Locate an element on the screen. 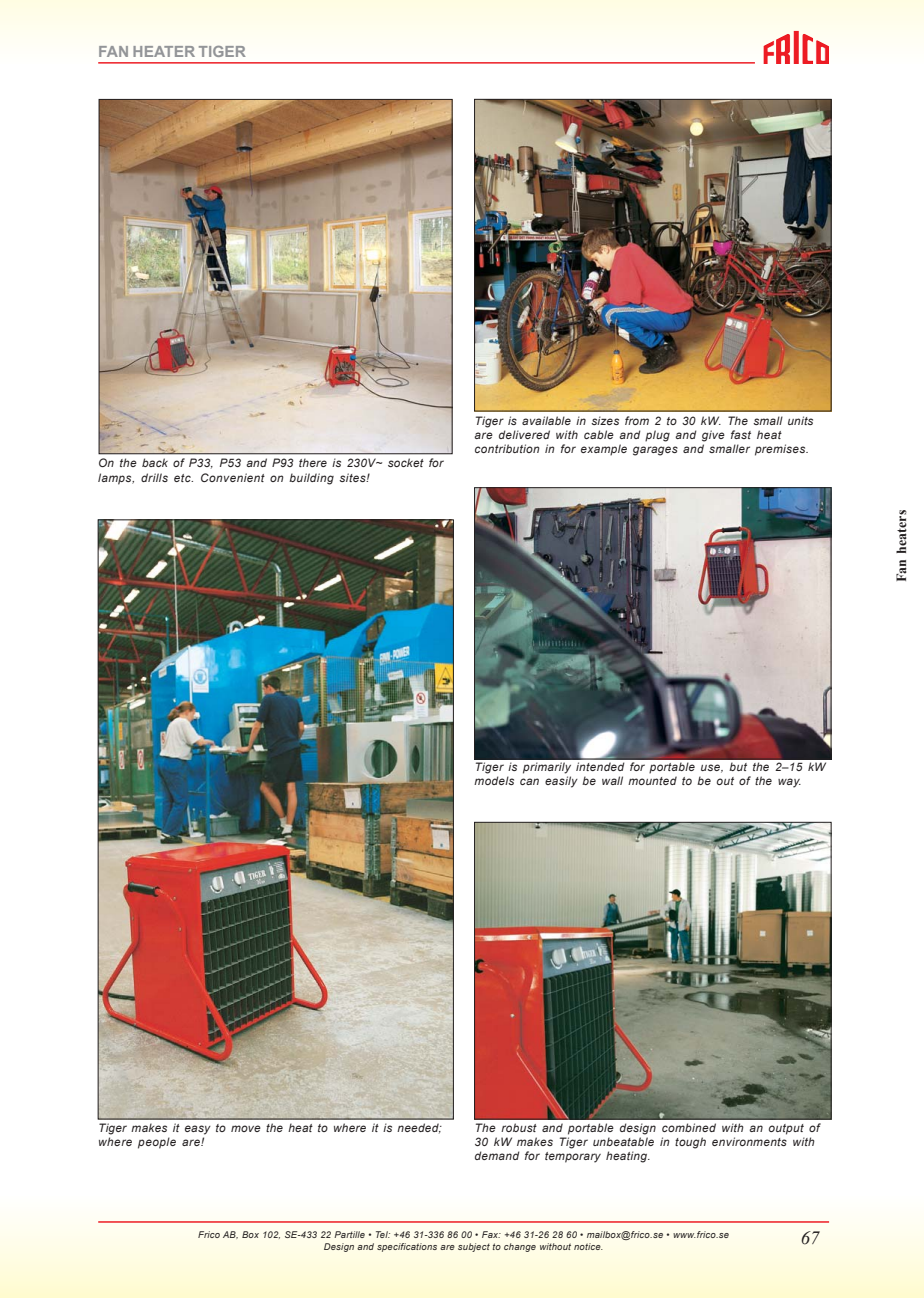 This screenshot has width=924, height=1308. Fax is located at coordinates (491, 1234).
